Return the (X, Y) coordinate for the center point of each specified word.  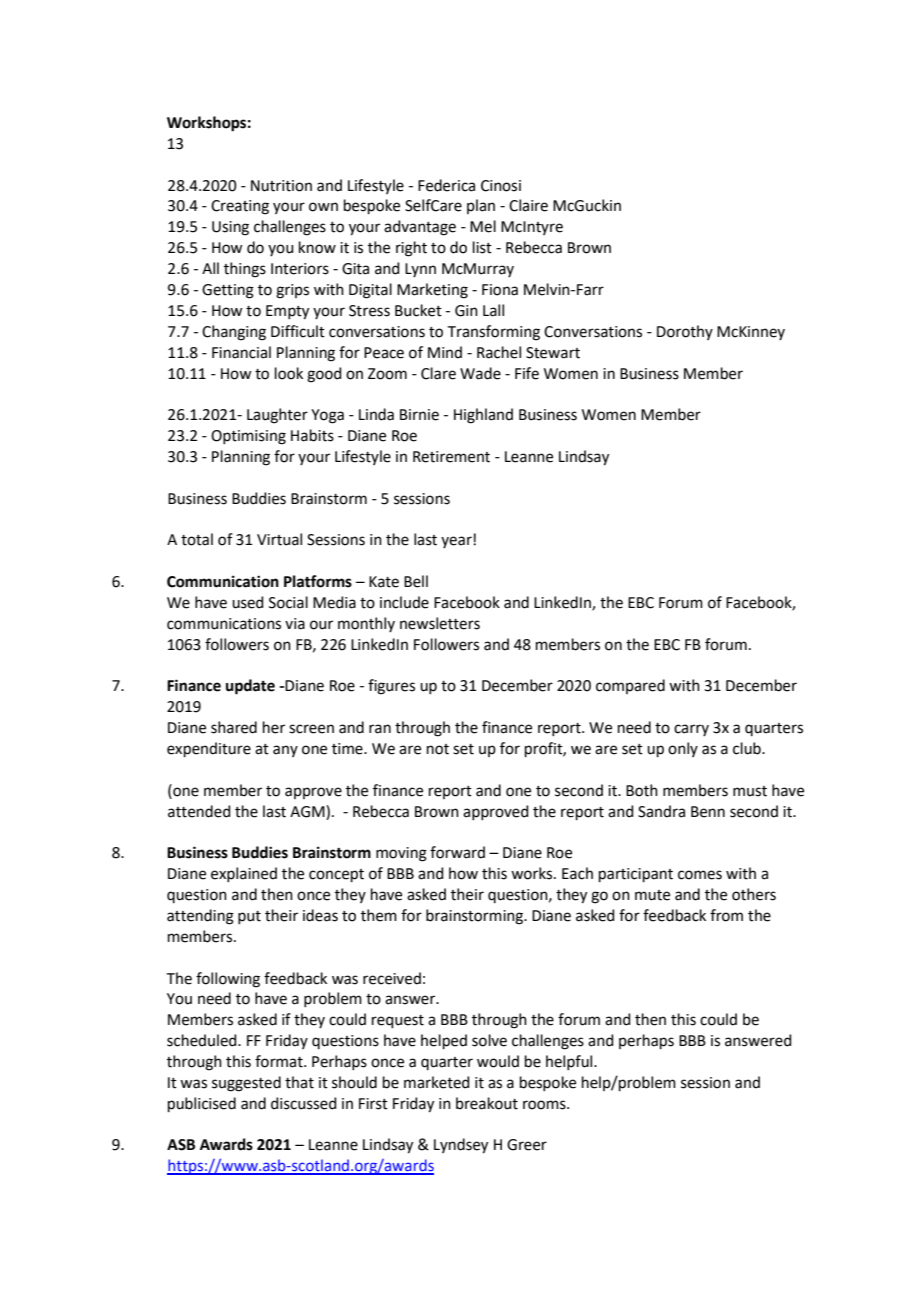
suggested (246, 1084)
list (482, 247)
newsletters (440, 623)
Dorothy (685, 332)
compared (630, 686)
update (250, 687)
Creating (240, 207)
